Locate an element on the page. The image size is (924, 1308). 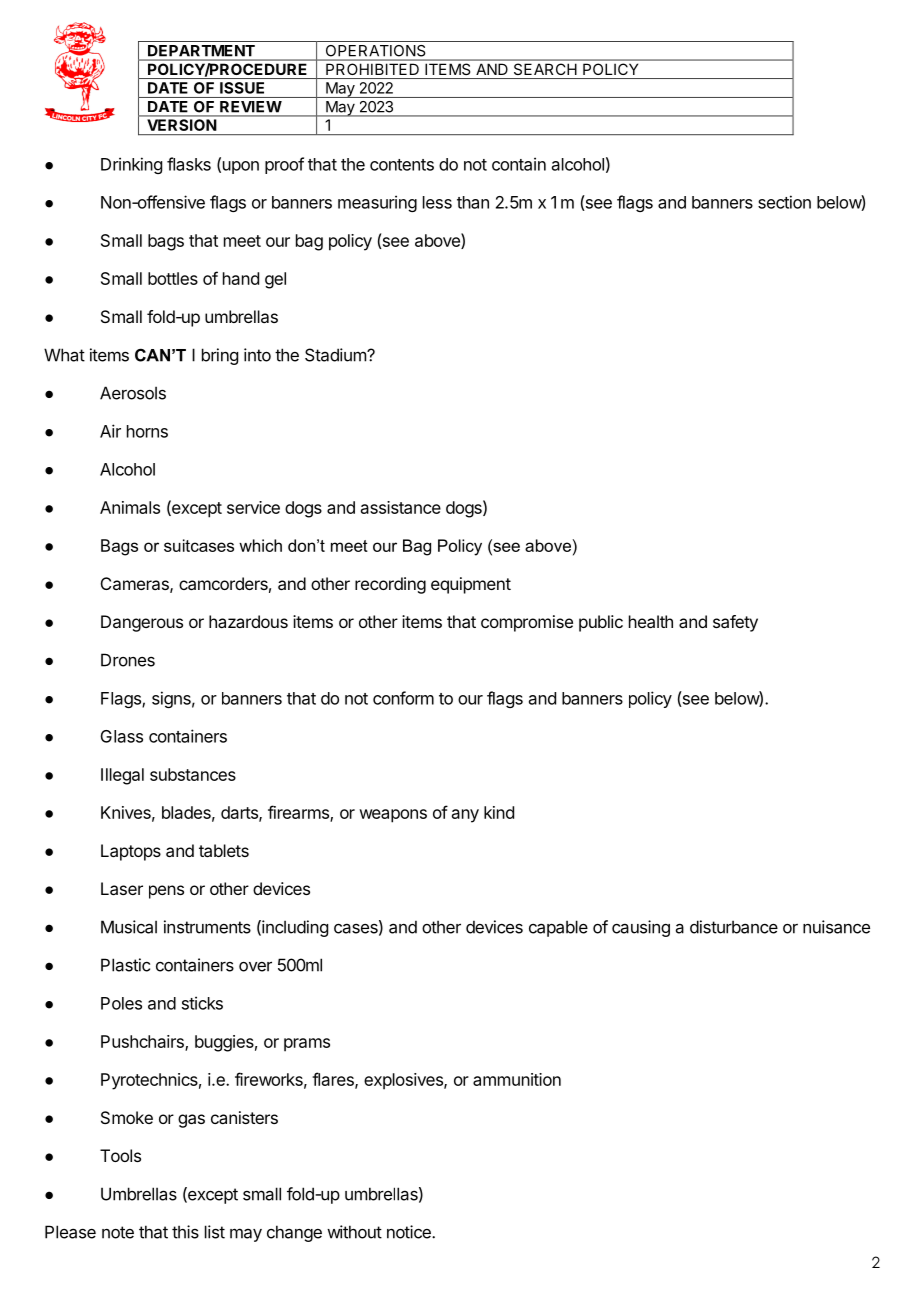
this is located at coordinates (185, 1232).
